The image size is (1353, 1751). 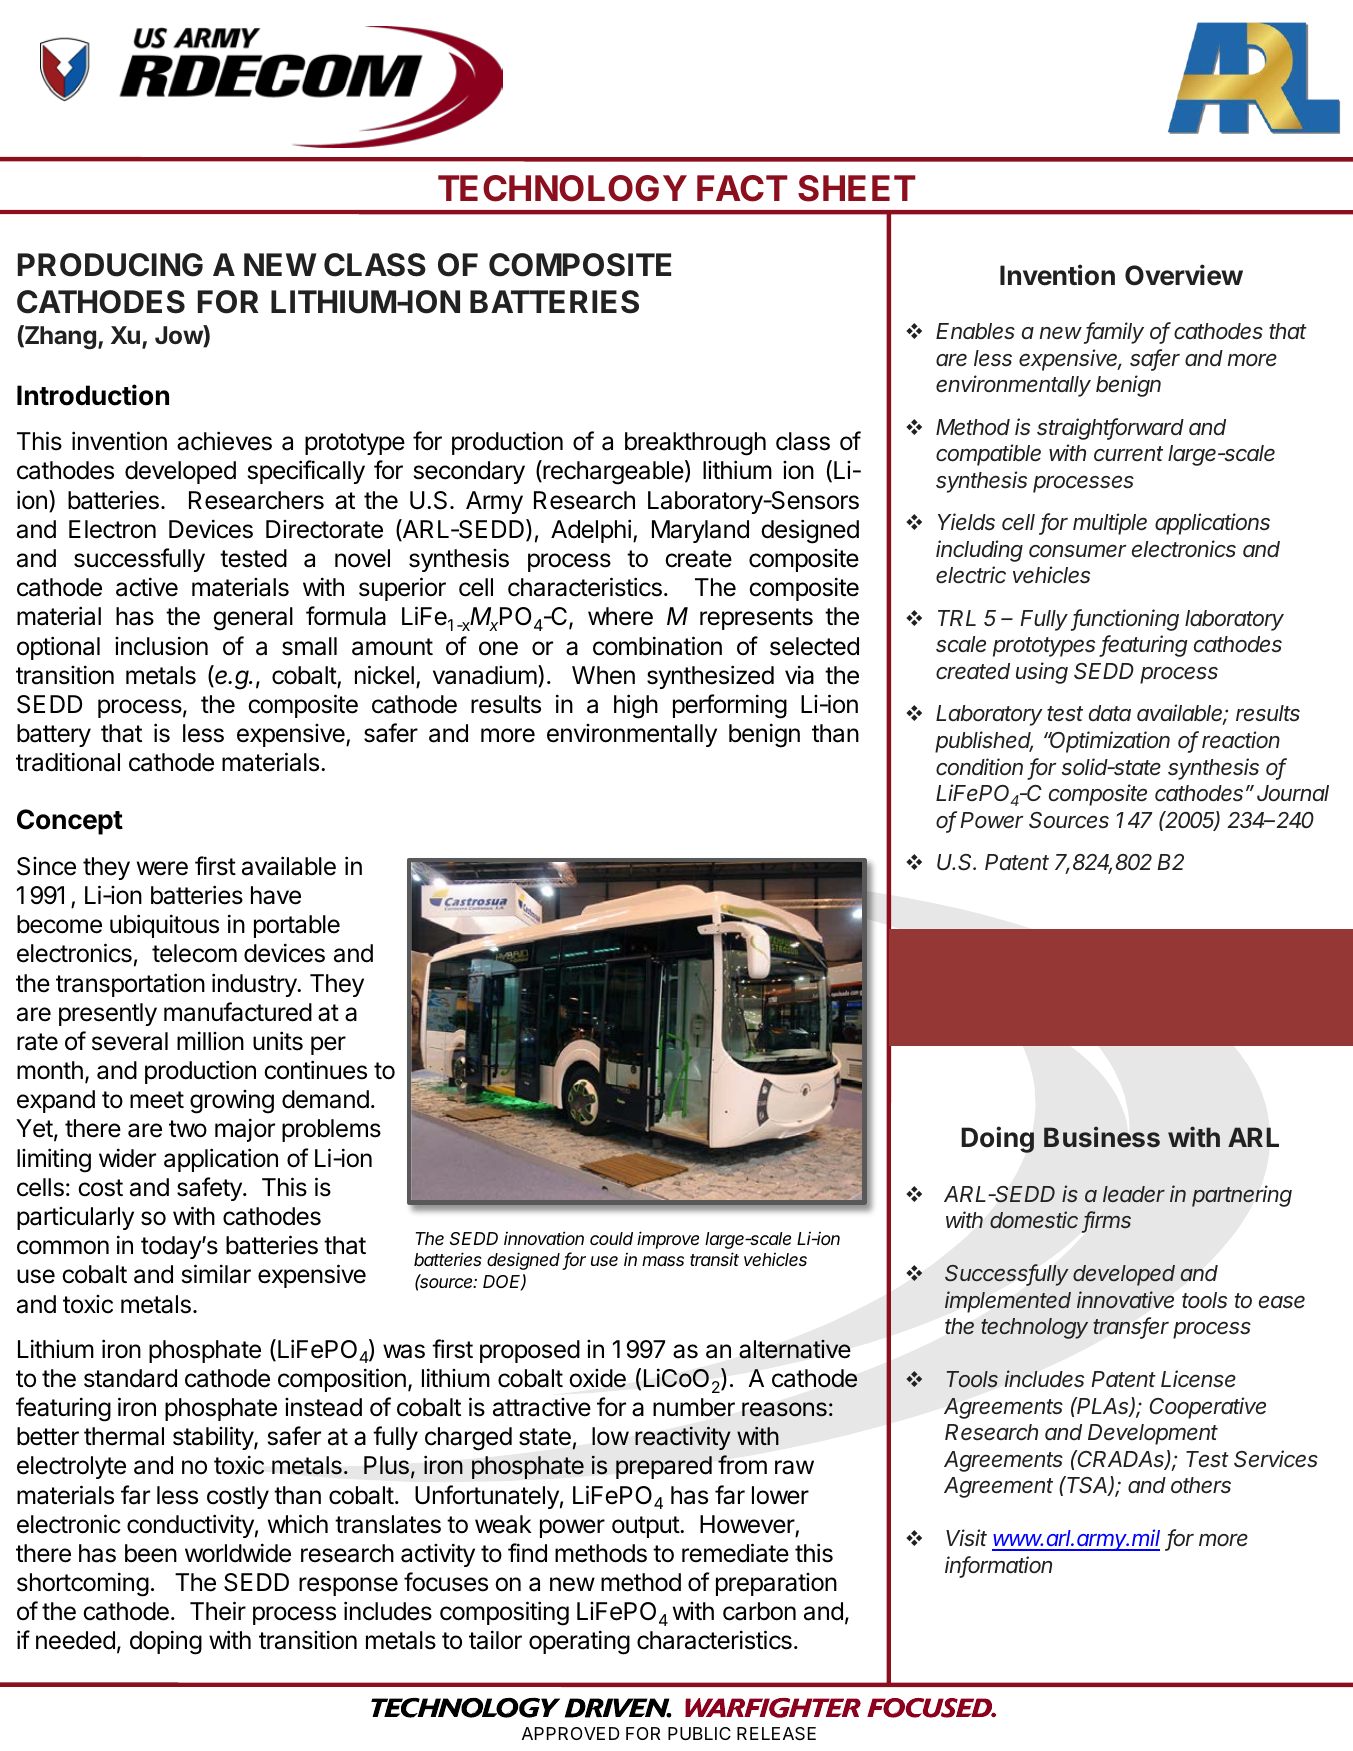 What do you see at coordinates (1102, 1137) in the page?
I see `Business` at bounding box center [1102, 1137].
